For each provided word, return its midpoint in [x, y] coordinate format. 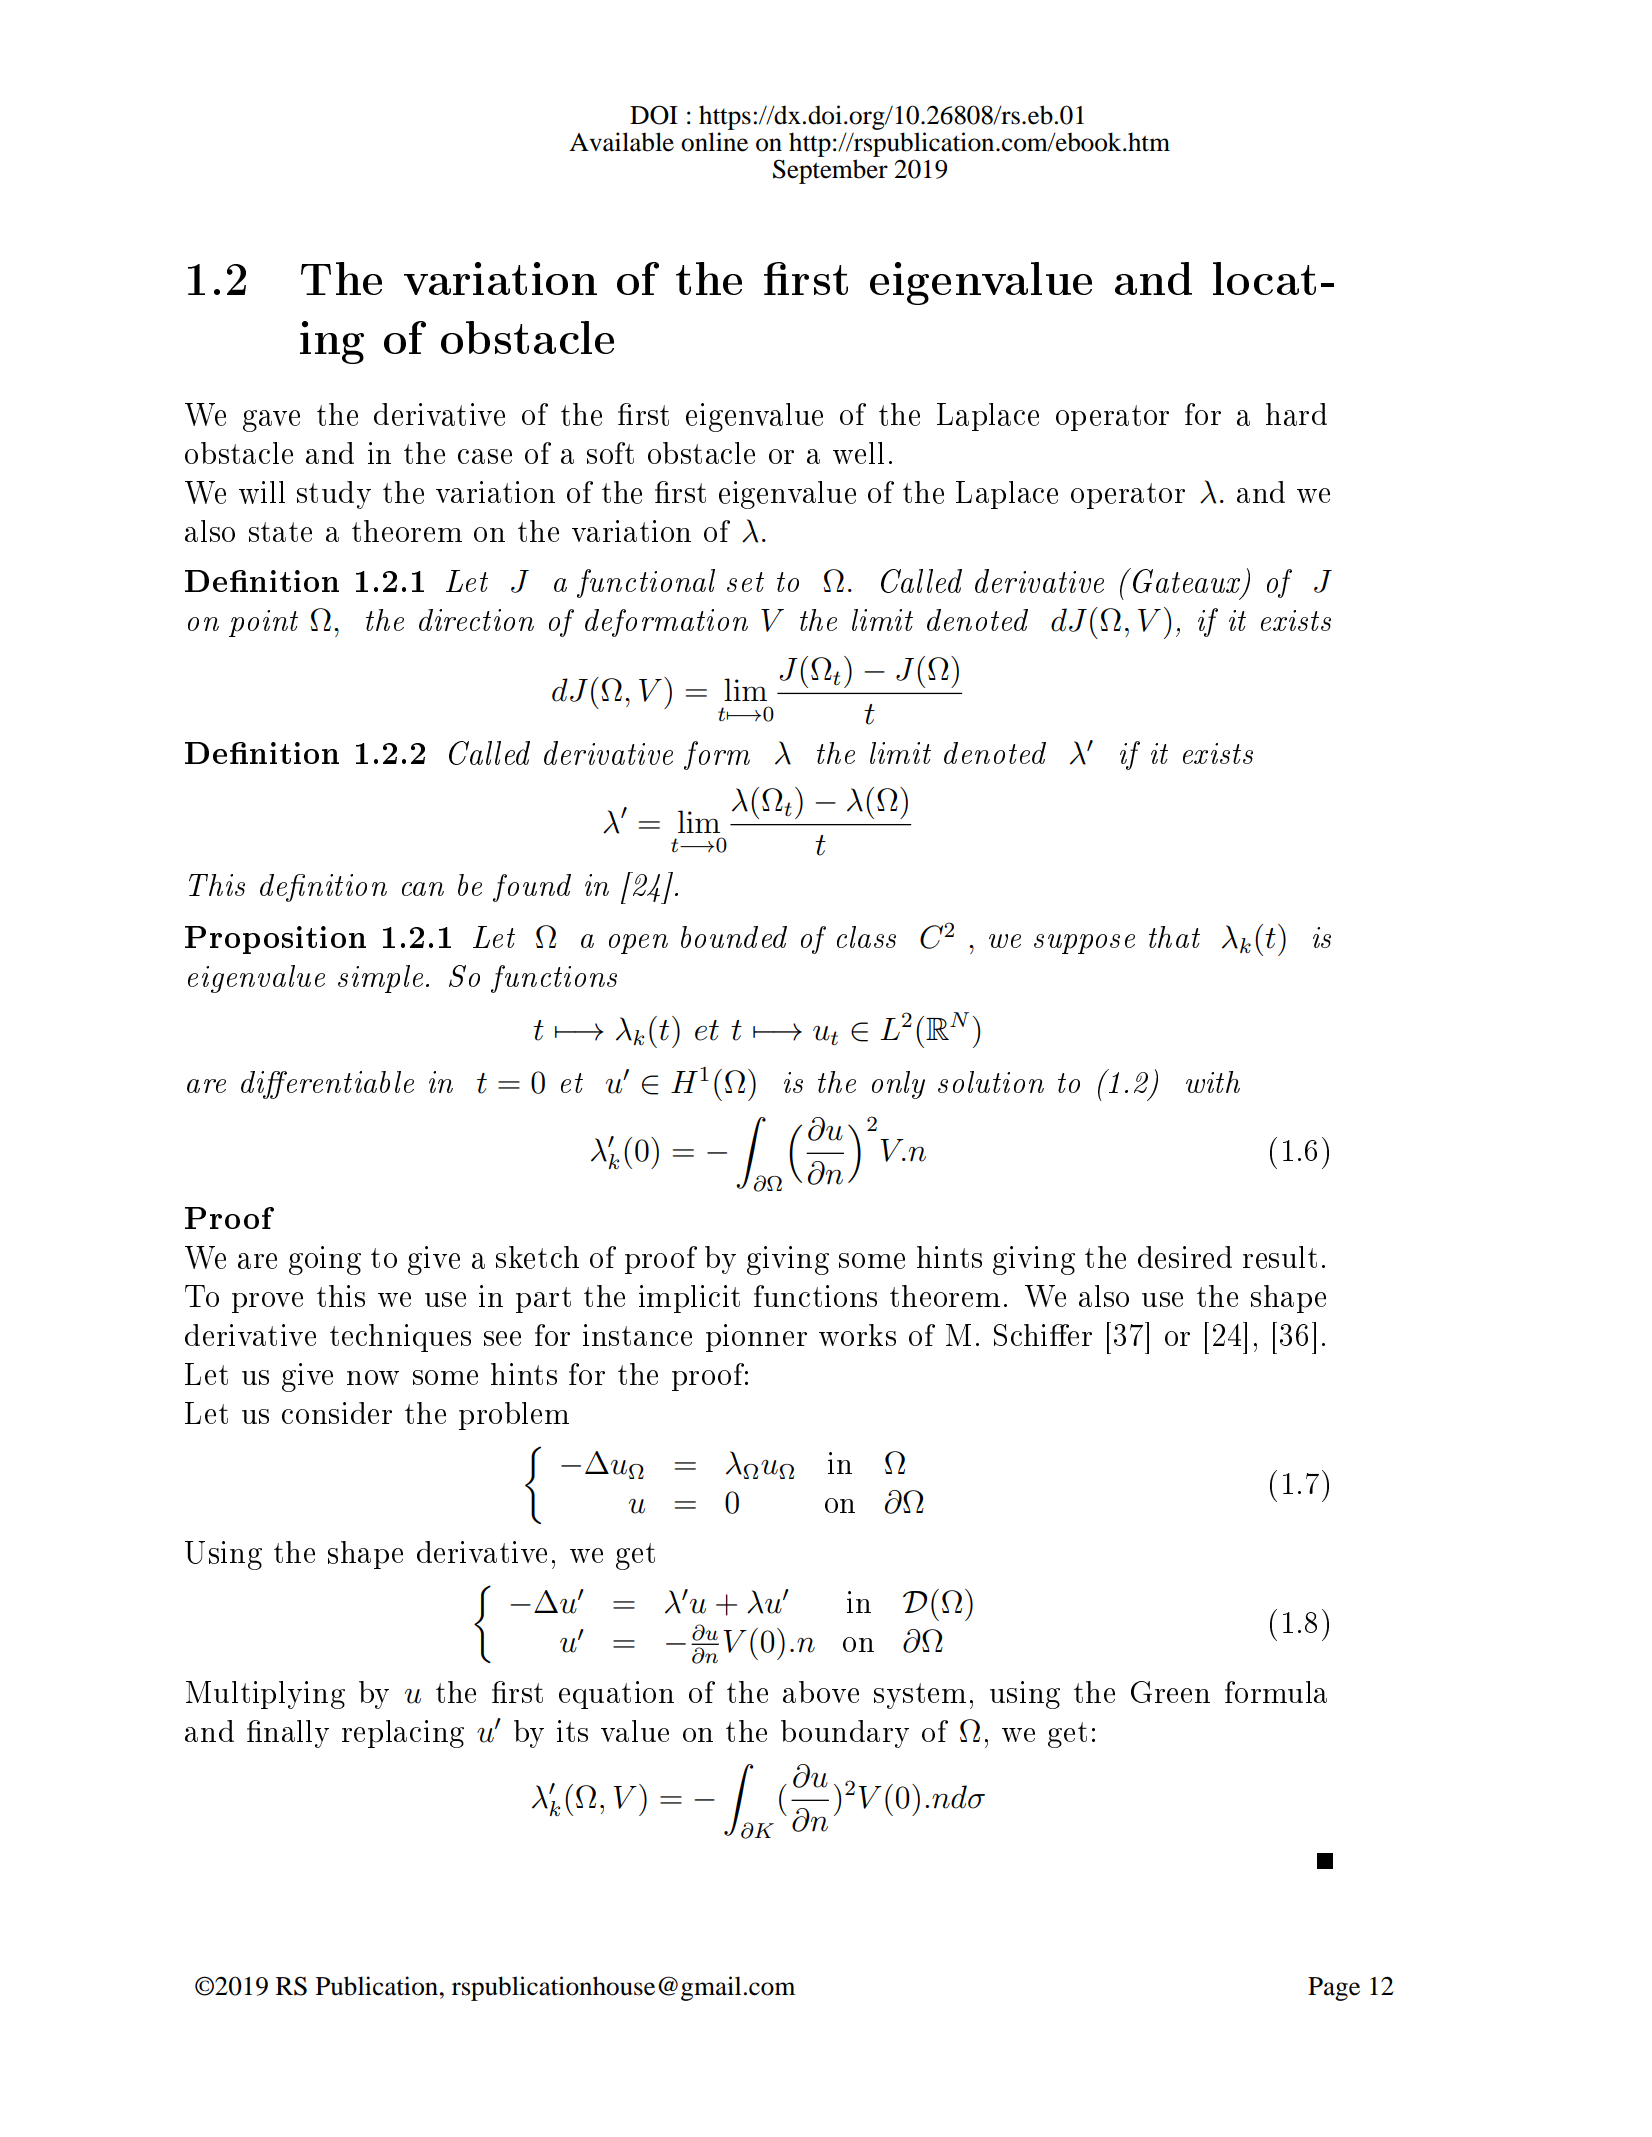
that [1174, 937]
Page [1334, 1989]
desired [1185, 1257]
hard [1296, 414]
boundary [845, 1734]
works [857, 1335]
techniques [400, 1338]
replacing [403, 1734]
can [423, 889]
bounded [734, 937]
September [830, 171]
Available [621, 142]
